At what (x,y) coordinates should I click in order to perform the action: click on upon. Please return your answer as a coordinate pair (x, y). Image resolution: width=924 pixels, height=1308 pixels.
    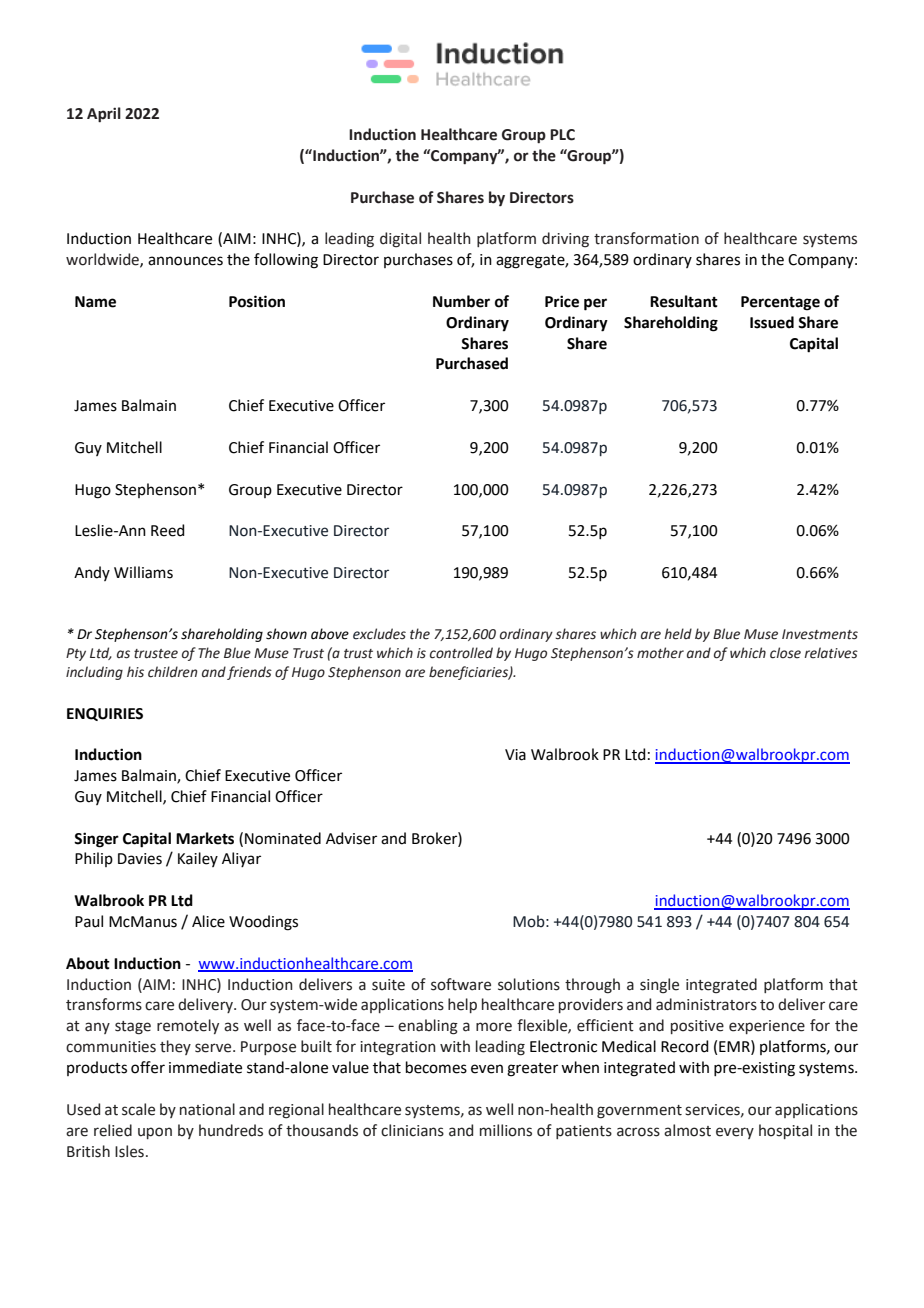
    Looking at the image, I should click on (155, 1133).
